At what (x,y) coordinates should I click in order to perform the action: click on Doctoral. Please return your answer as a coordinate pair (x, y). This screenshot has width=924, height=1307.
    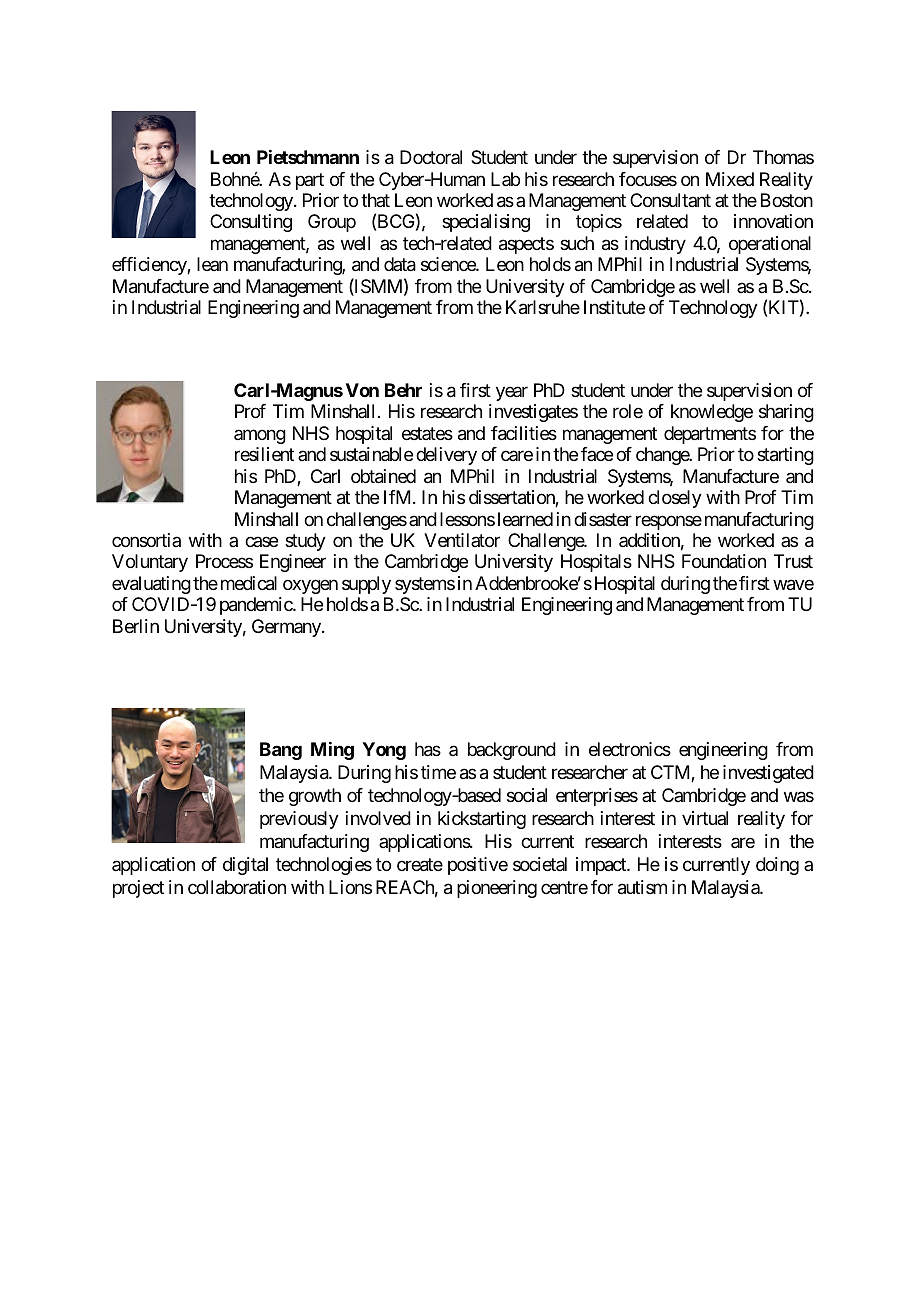
    Looking at the image, I should click on (431, 157).
